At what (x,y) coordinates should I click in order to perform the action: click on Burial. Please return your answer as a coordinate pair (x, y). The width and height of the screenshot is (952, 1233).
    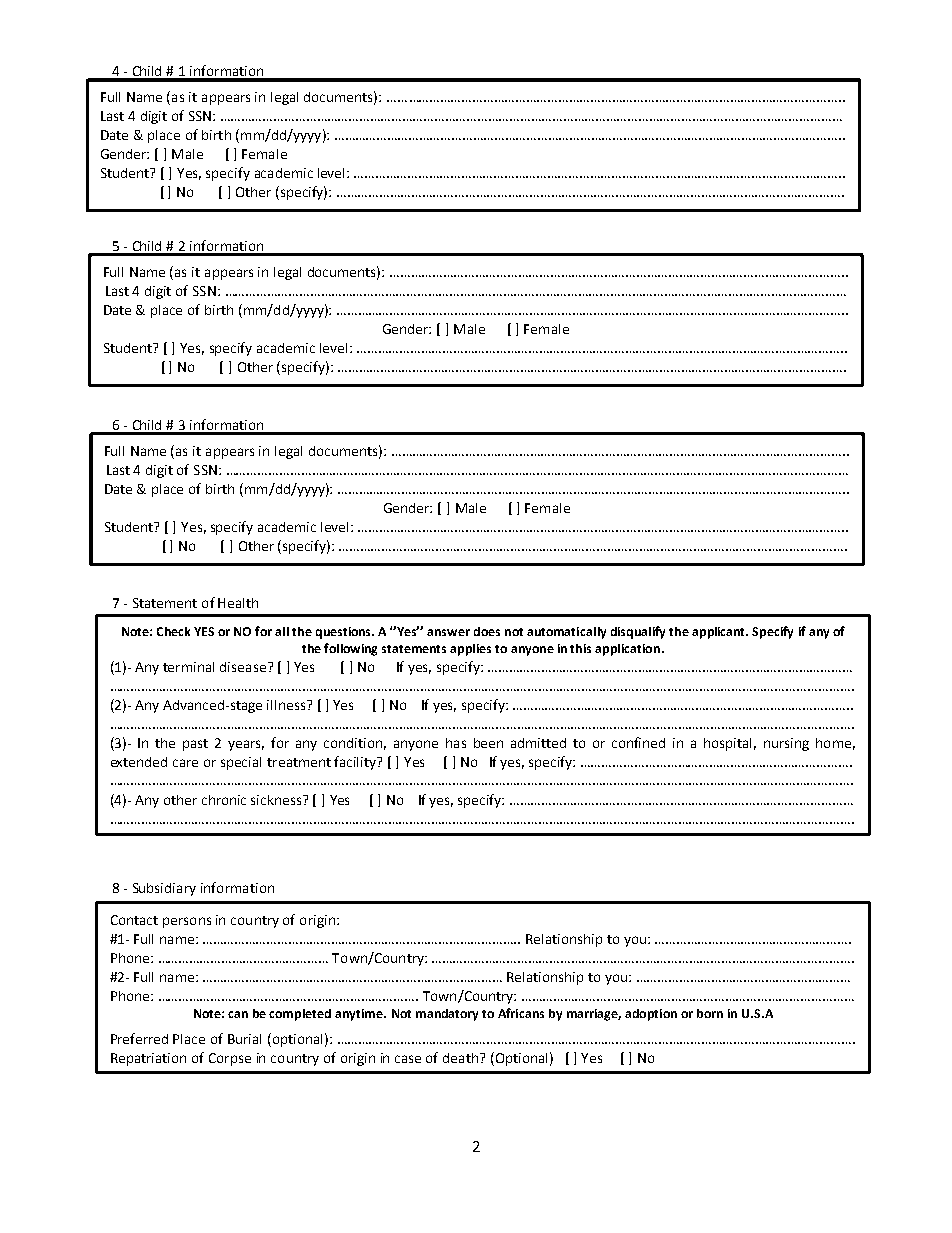
    Looking at the image, I should click on (244, 1039).
